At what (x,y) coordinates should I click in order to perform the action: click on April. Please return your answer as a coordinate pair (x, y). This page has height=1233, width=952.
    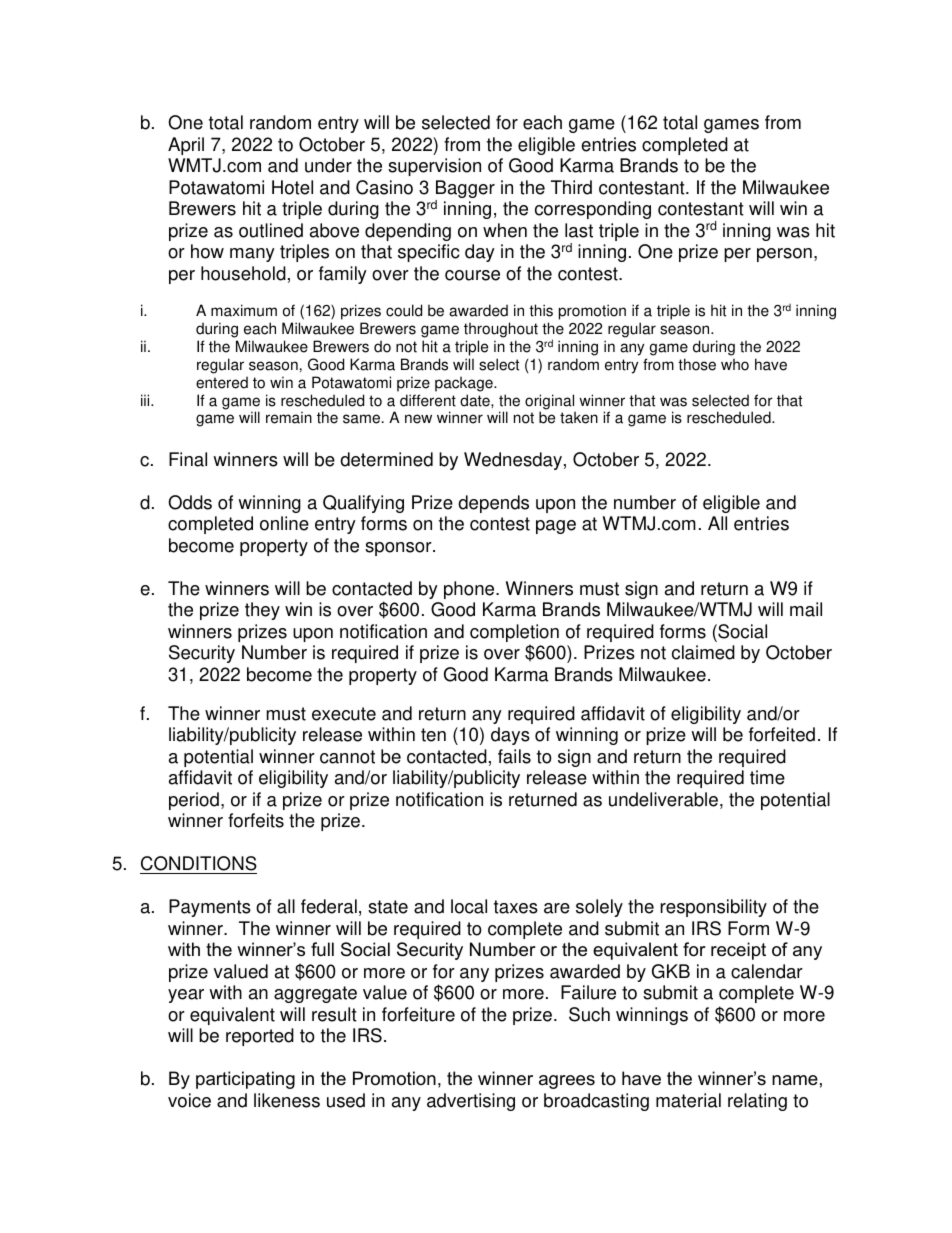
    Looking at the image, I should click on (186, 146).
